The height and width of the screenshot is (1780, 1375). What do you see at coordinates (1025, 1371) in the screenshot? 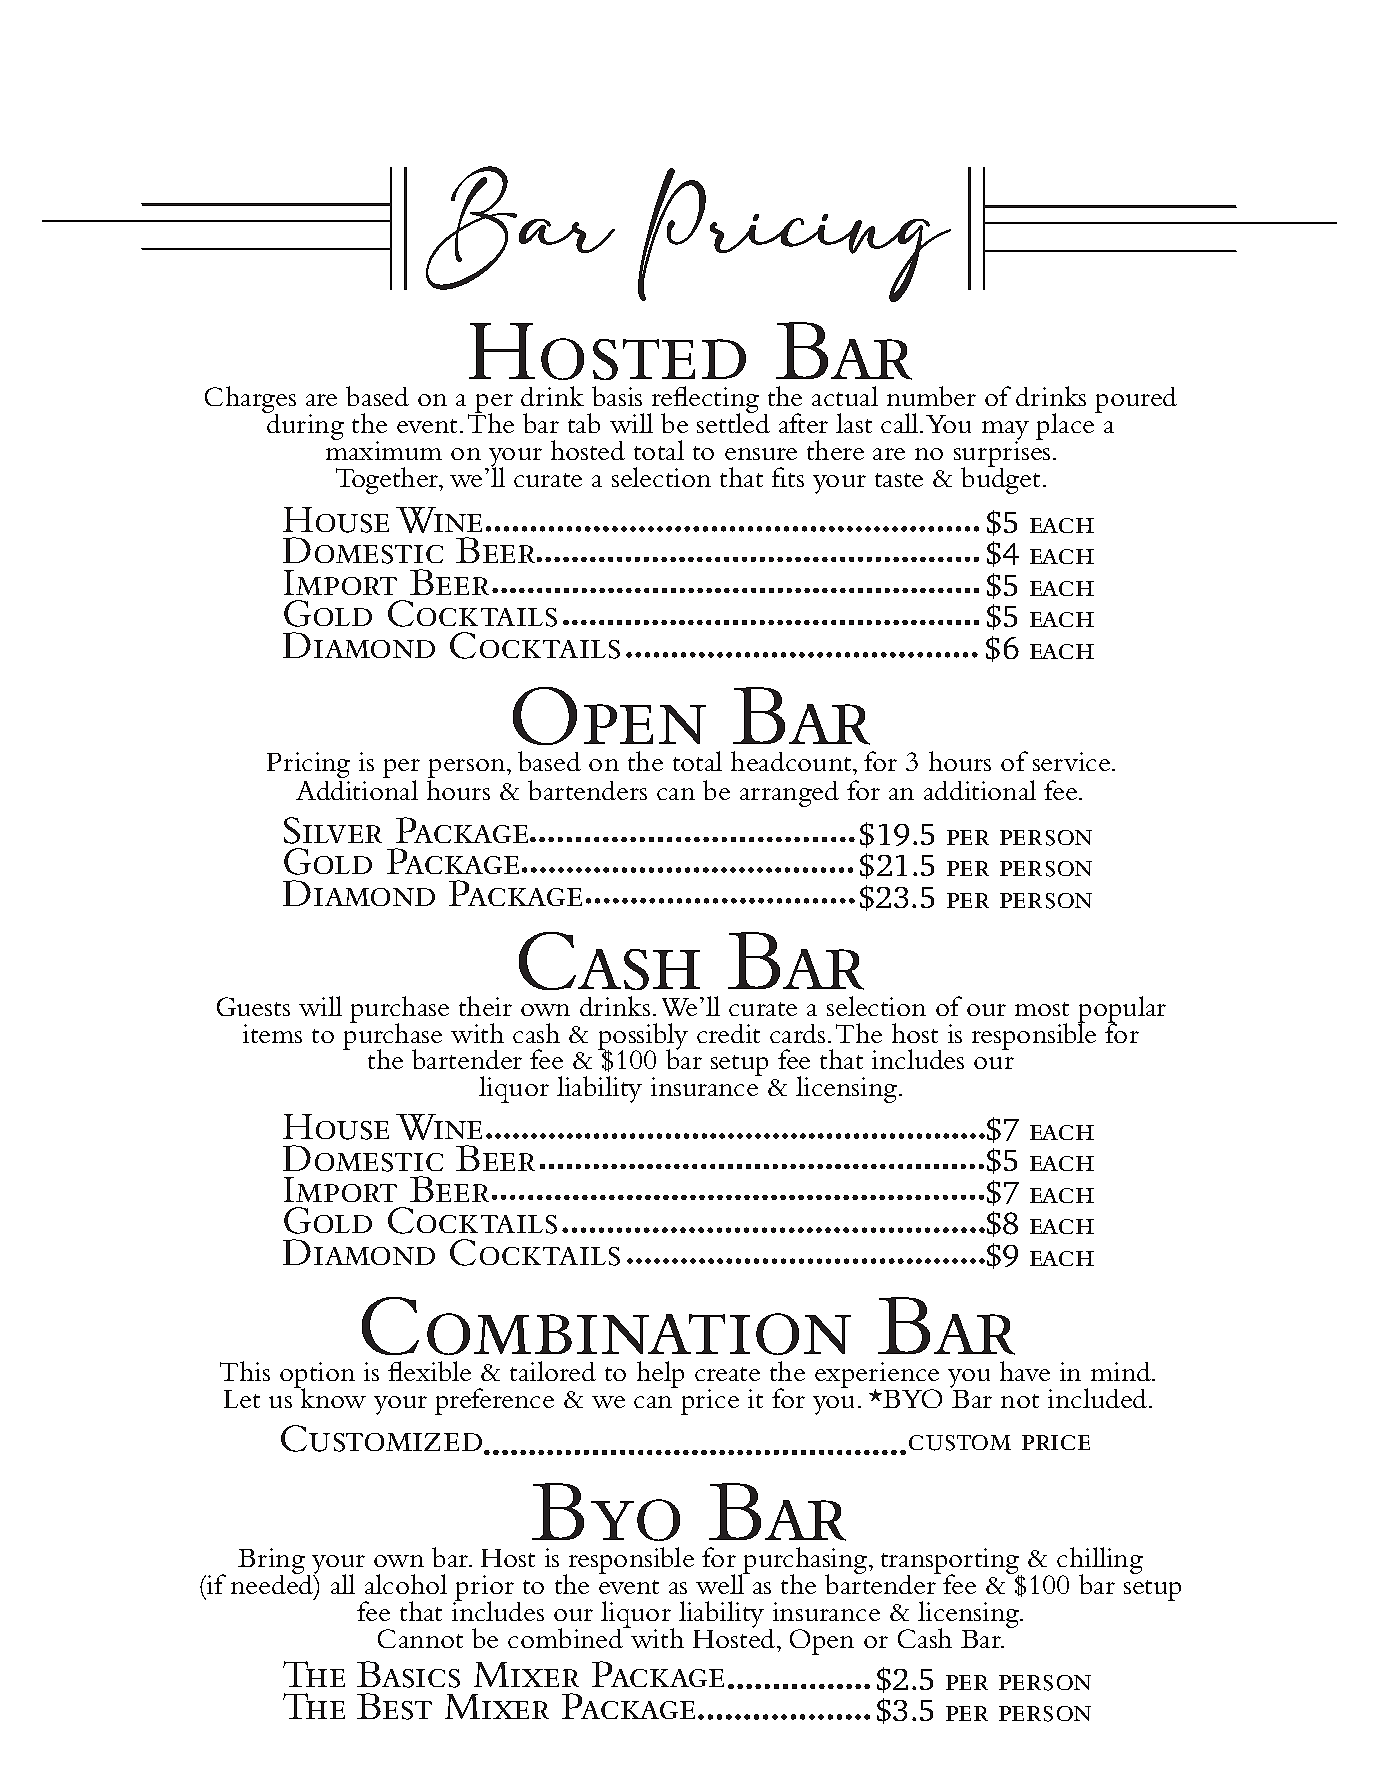
I see `have` at bounding box center [1025, 1371].
